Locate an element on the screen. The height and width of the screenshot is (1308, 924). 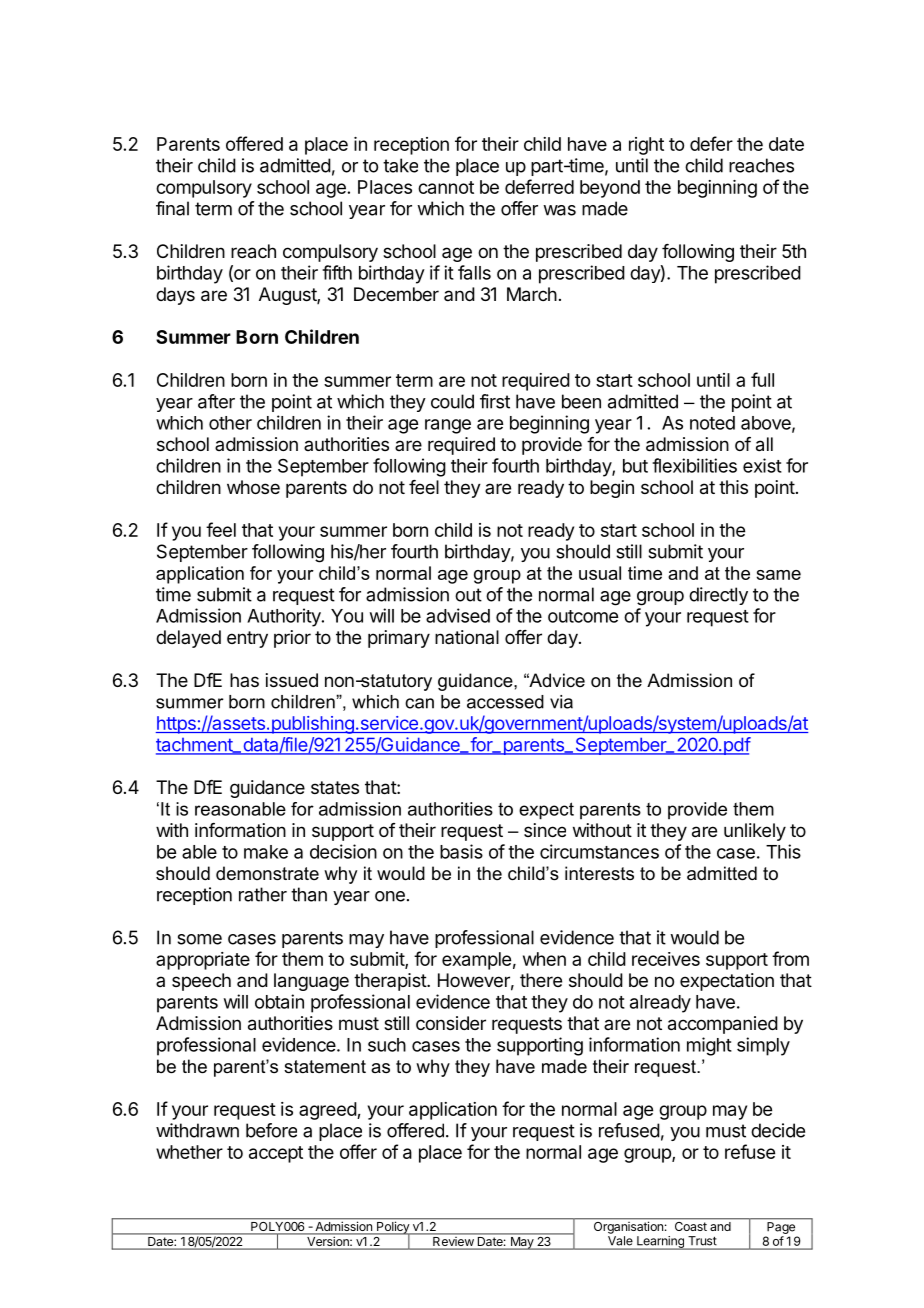
example is located at coordinates (476, 961).
